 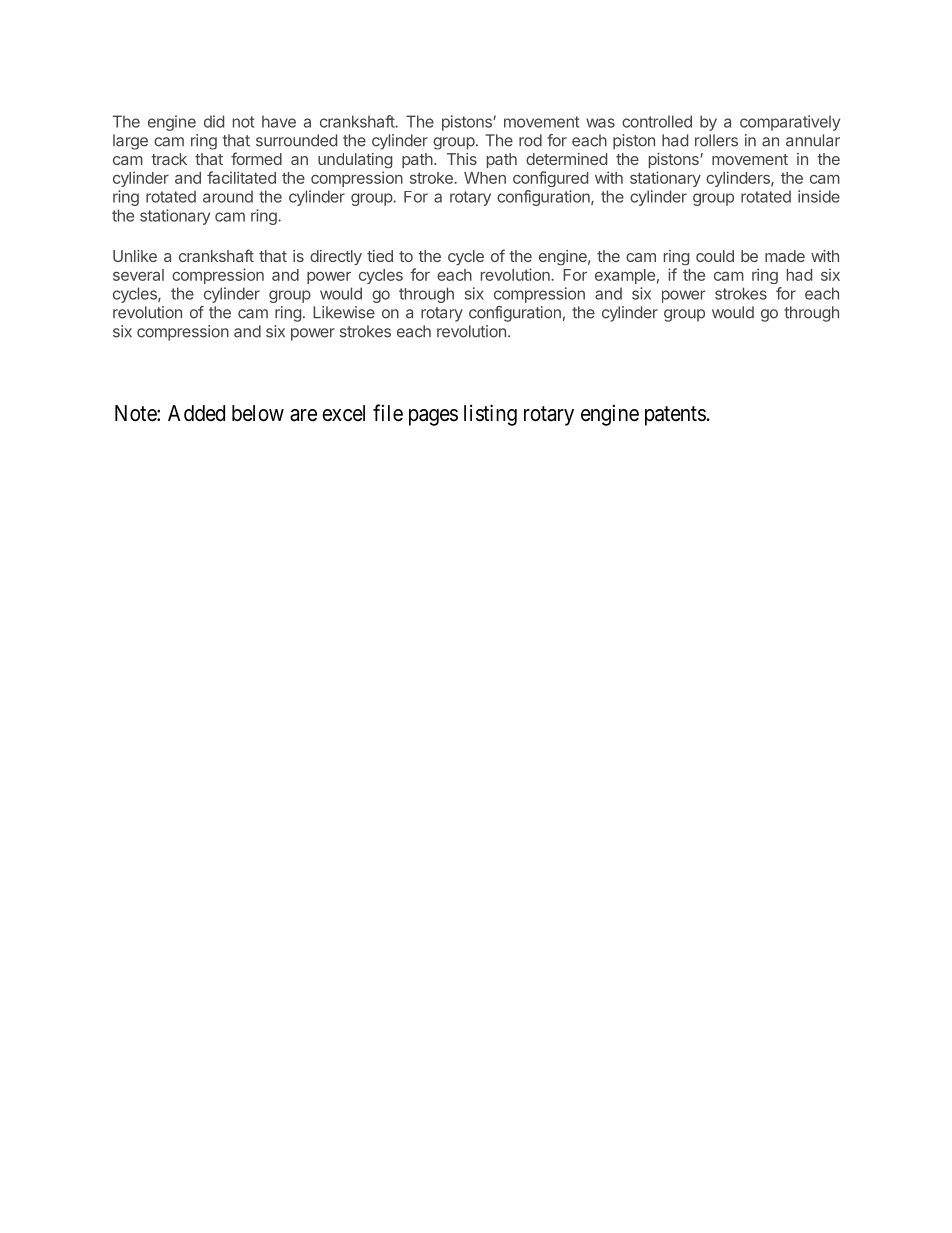 I want to click on could, so click(x=715, y=256).
